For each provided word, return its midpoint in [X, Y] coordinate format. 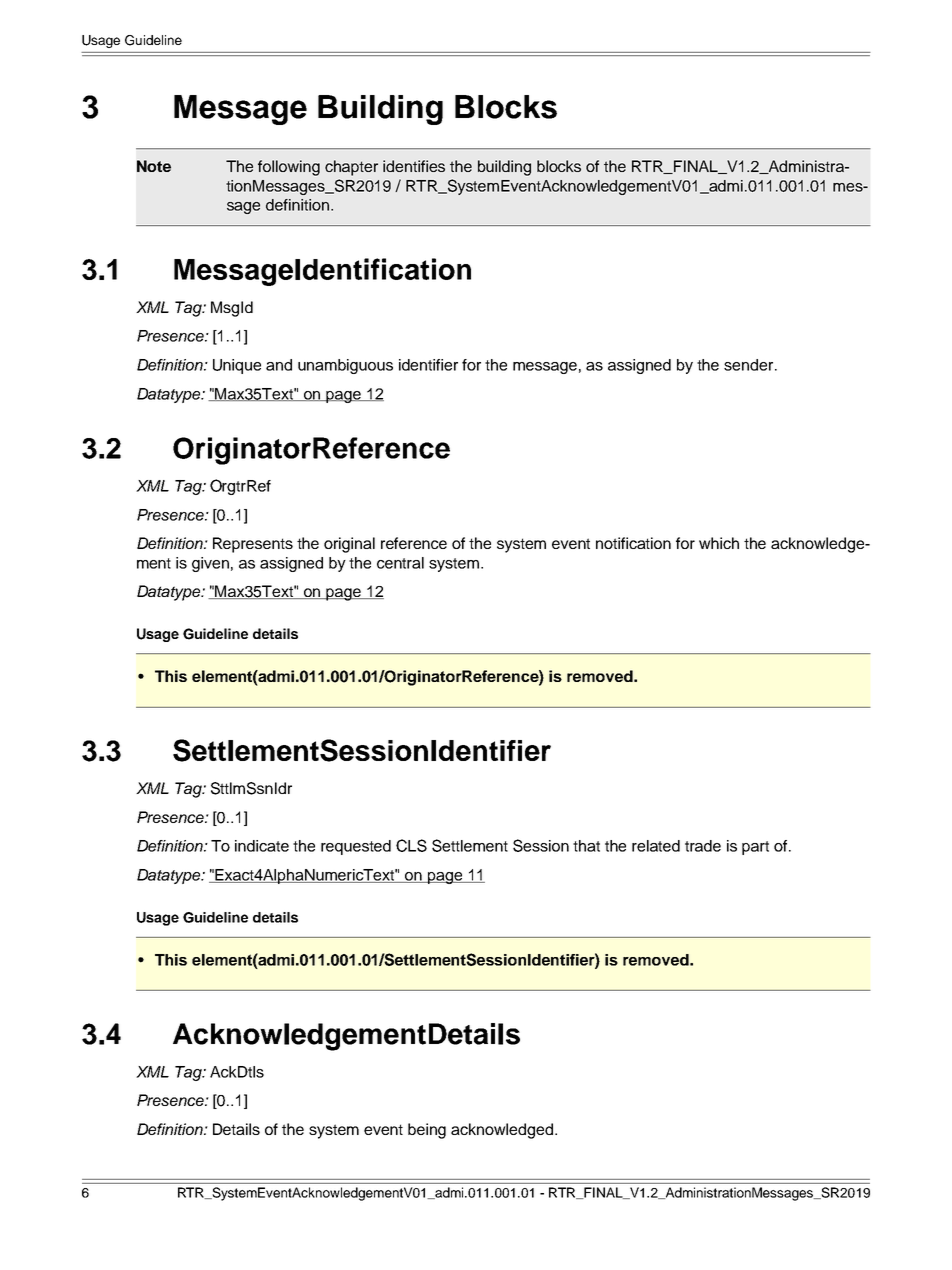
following [289, 168]
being [427, 1131]
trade [703, 846]
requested [356, 847]
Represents [253, 545]
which [719, 543]
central [400, 563]
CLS [411, 845]
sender [750, 365]
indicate [262, 846]
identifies [414, 166]
